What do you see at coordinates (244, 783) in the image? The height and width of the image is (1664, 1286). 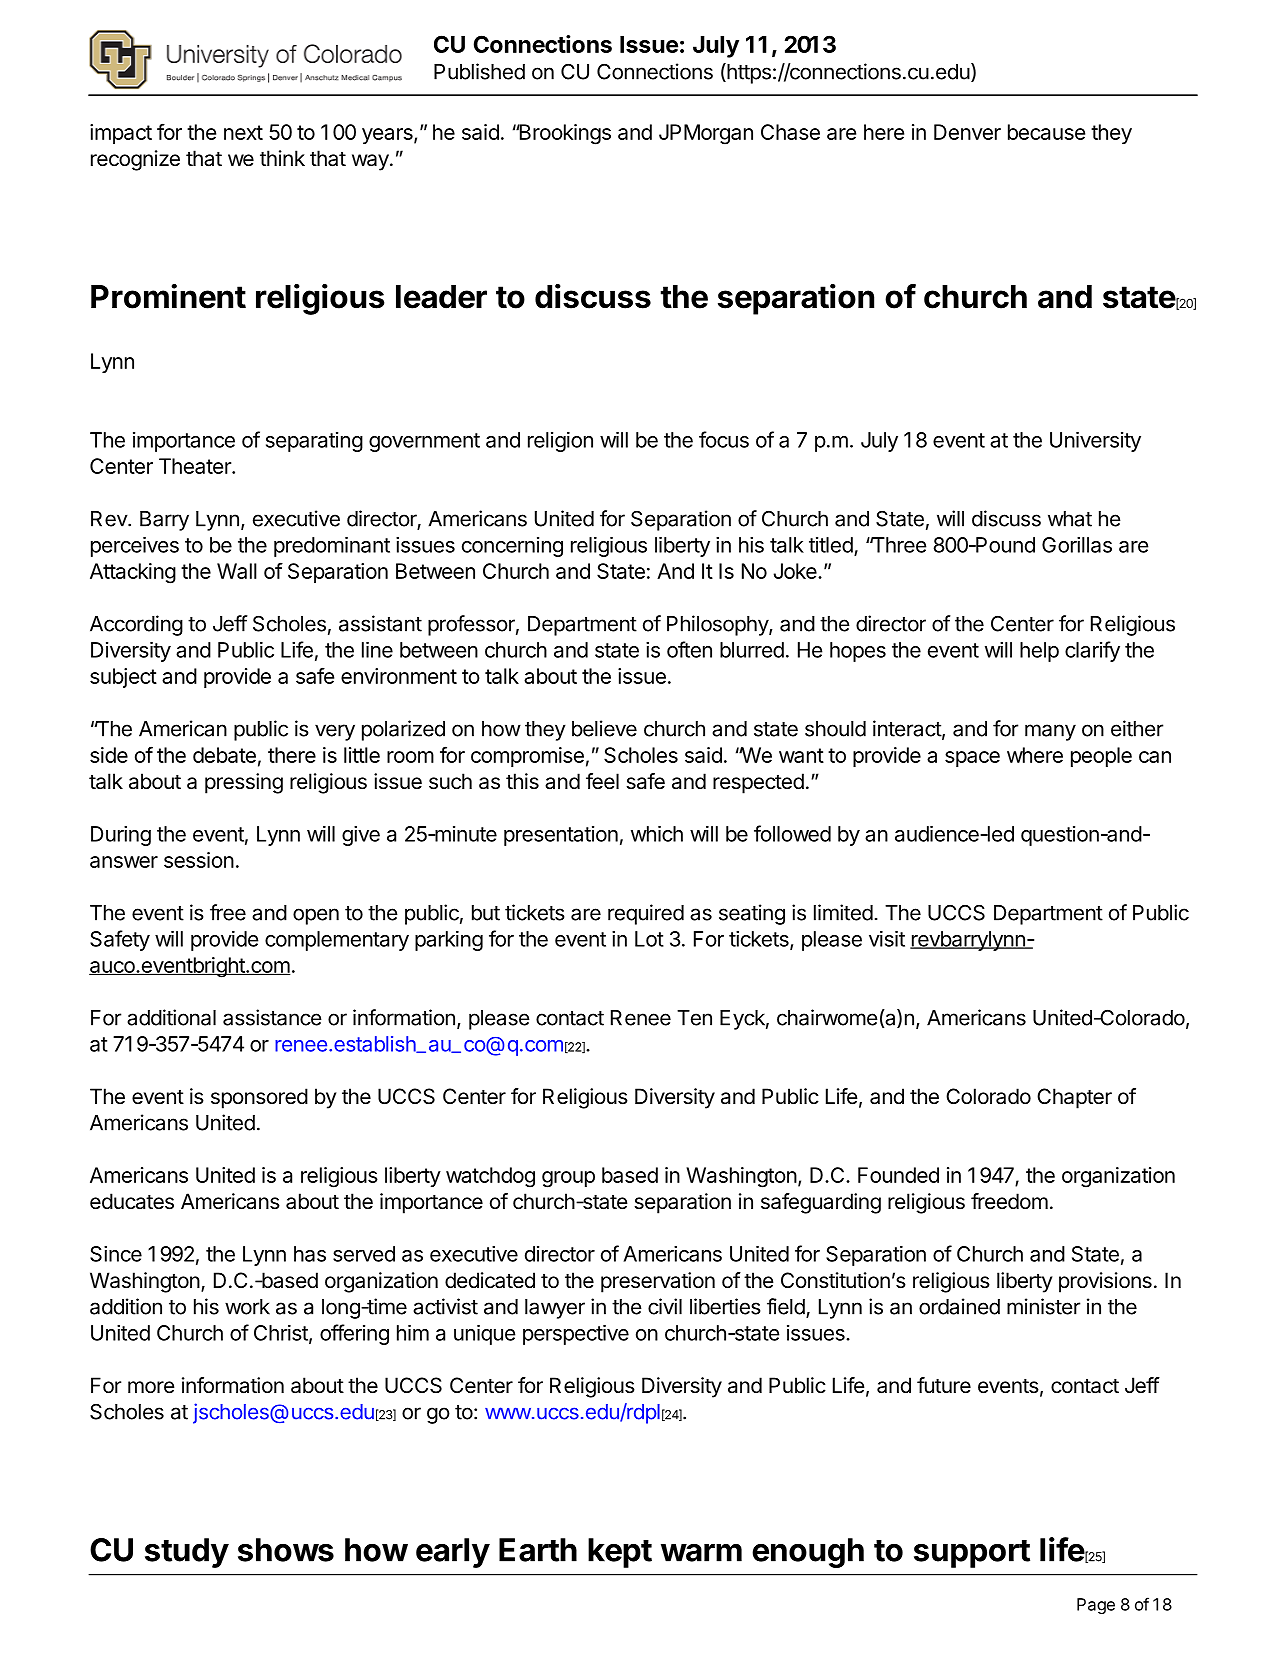 I see `pressing` at bounding box center [244, 783].
